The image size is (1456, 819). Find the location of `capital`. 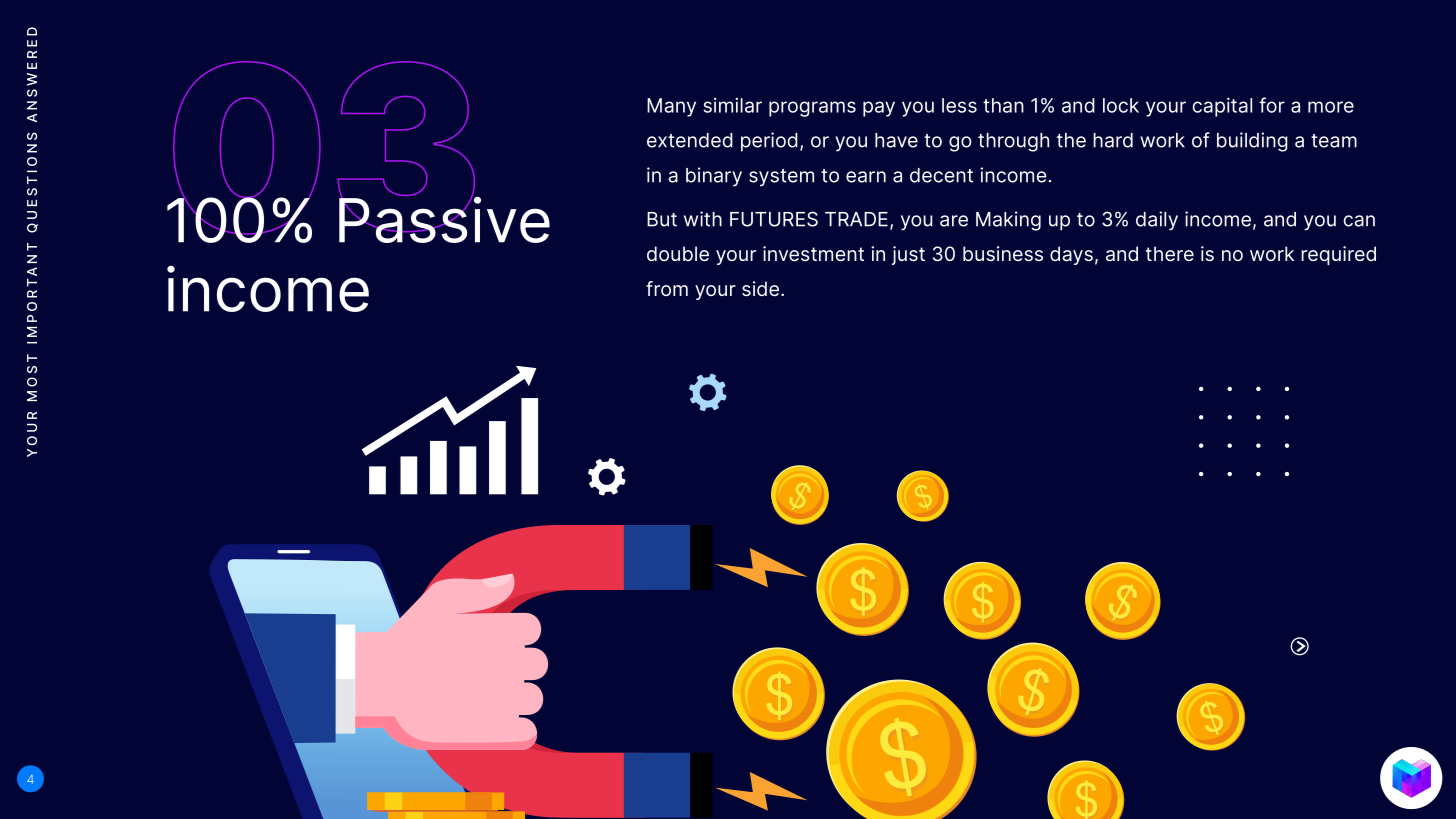

capital is located at coordinates (1222, 107).
